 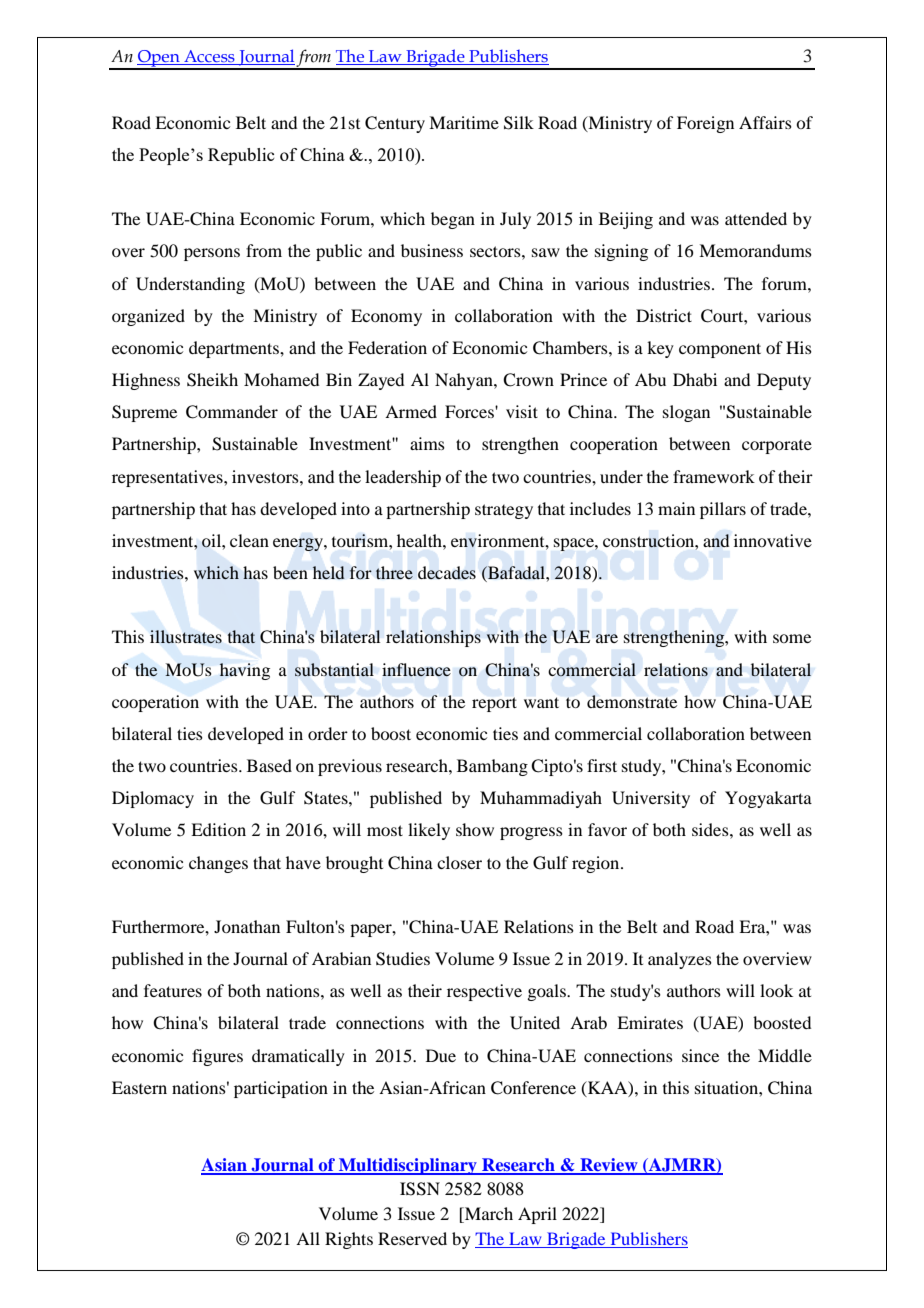 What do you see at coordinates (464, 122) in the screenshot?
I see `Maritime` at bounding box center [464, 122].
